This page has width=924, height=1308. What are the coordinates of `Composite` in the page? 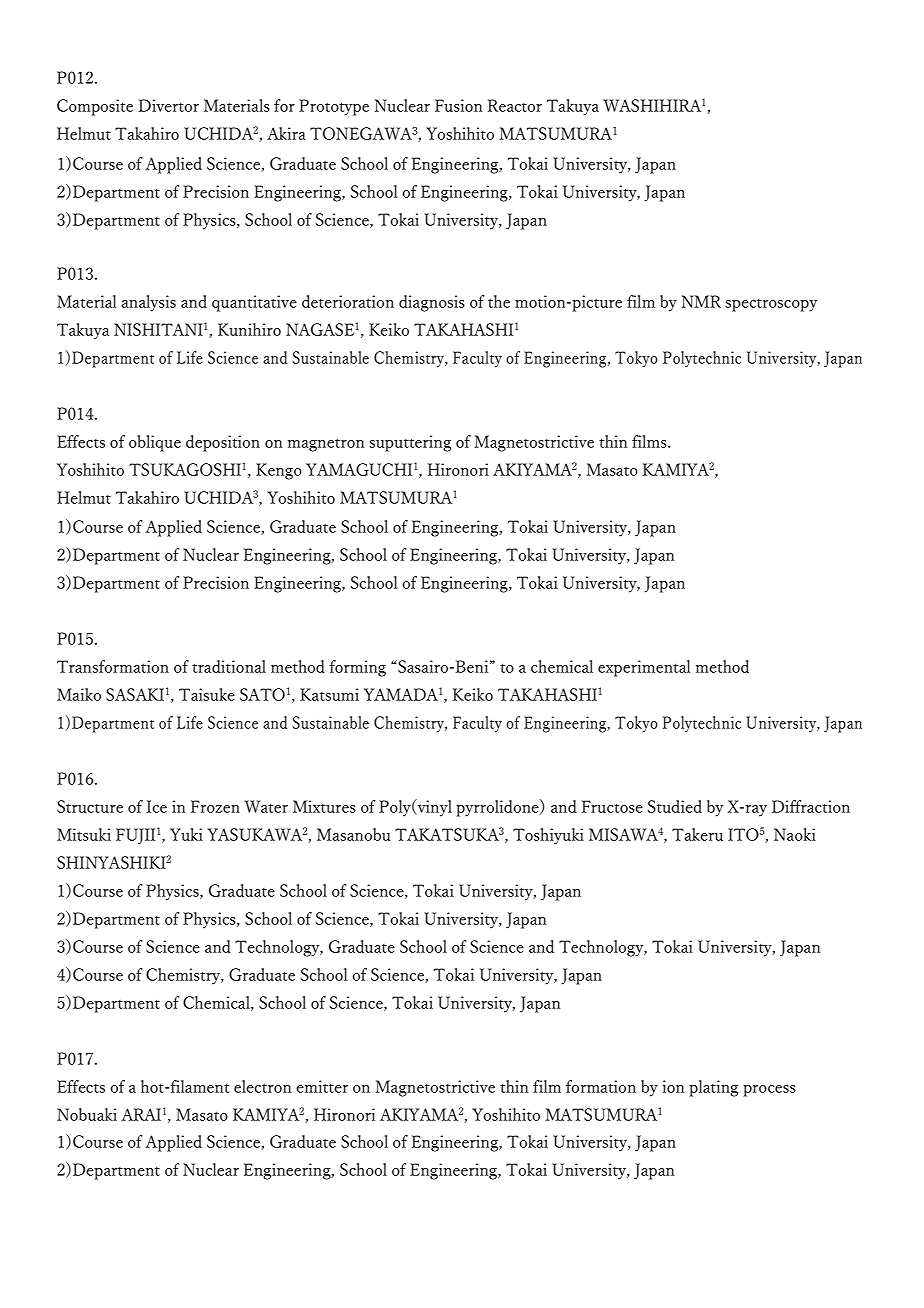 It's located at (95, 107).
